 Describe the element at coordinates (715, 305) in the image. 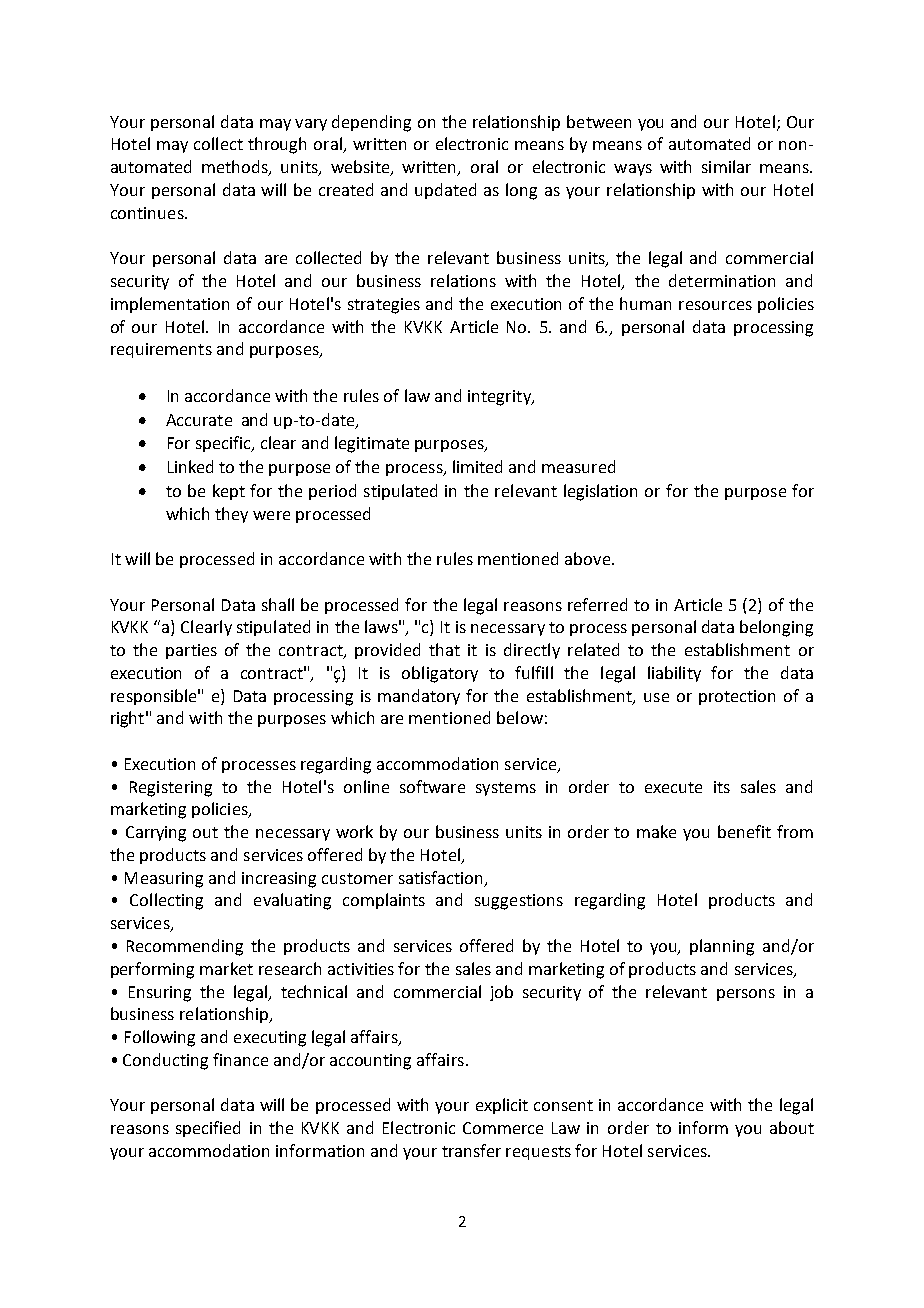

I see `resources` at that location.
